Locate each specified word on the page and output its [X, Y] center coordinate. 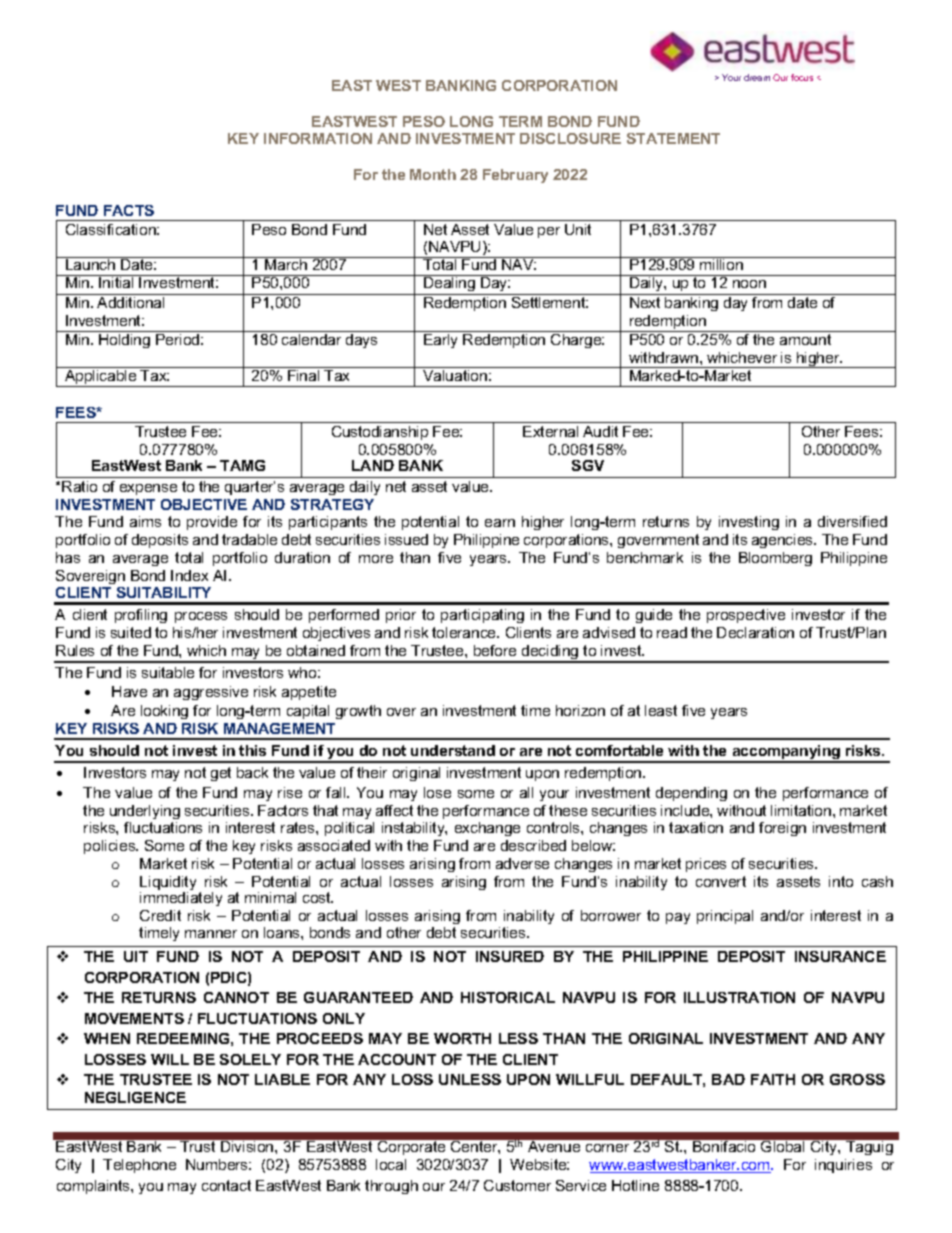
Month [433, 174]
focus [802, 77]
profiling [141, 616]
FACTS [129, 210]
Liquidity [168, 884]
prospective [746, 616]
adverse [522, 863]
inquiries [843, 1166]
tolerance [465, 632]
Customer [517, 1185]
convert [721, 881]
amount [805, 339]
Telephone [139, 1166]
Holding [124, 341]
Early [440, 341]
